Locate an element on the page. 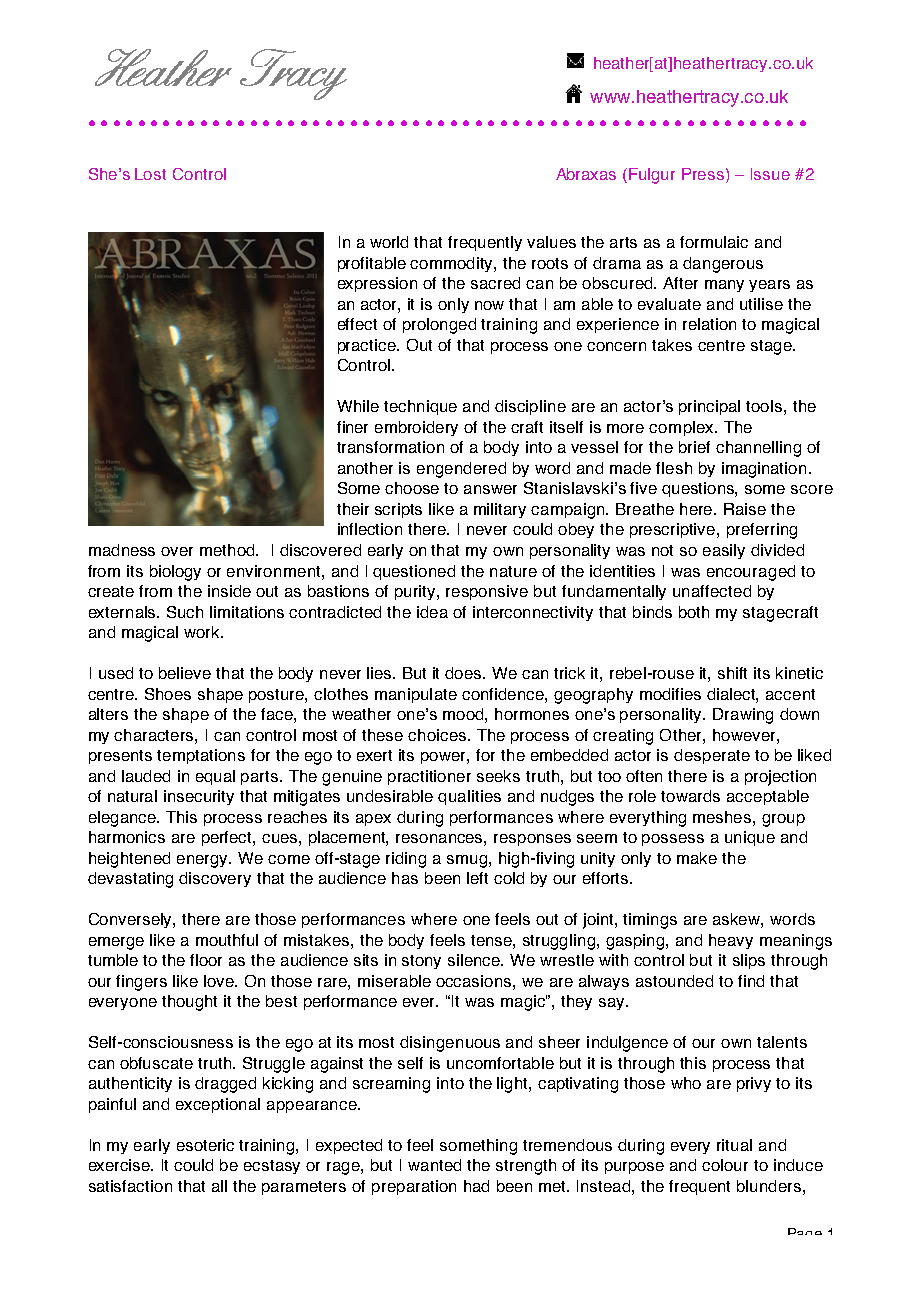  Raise is located at coordinates (745, 509).
